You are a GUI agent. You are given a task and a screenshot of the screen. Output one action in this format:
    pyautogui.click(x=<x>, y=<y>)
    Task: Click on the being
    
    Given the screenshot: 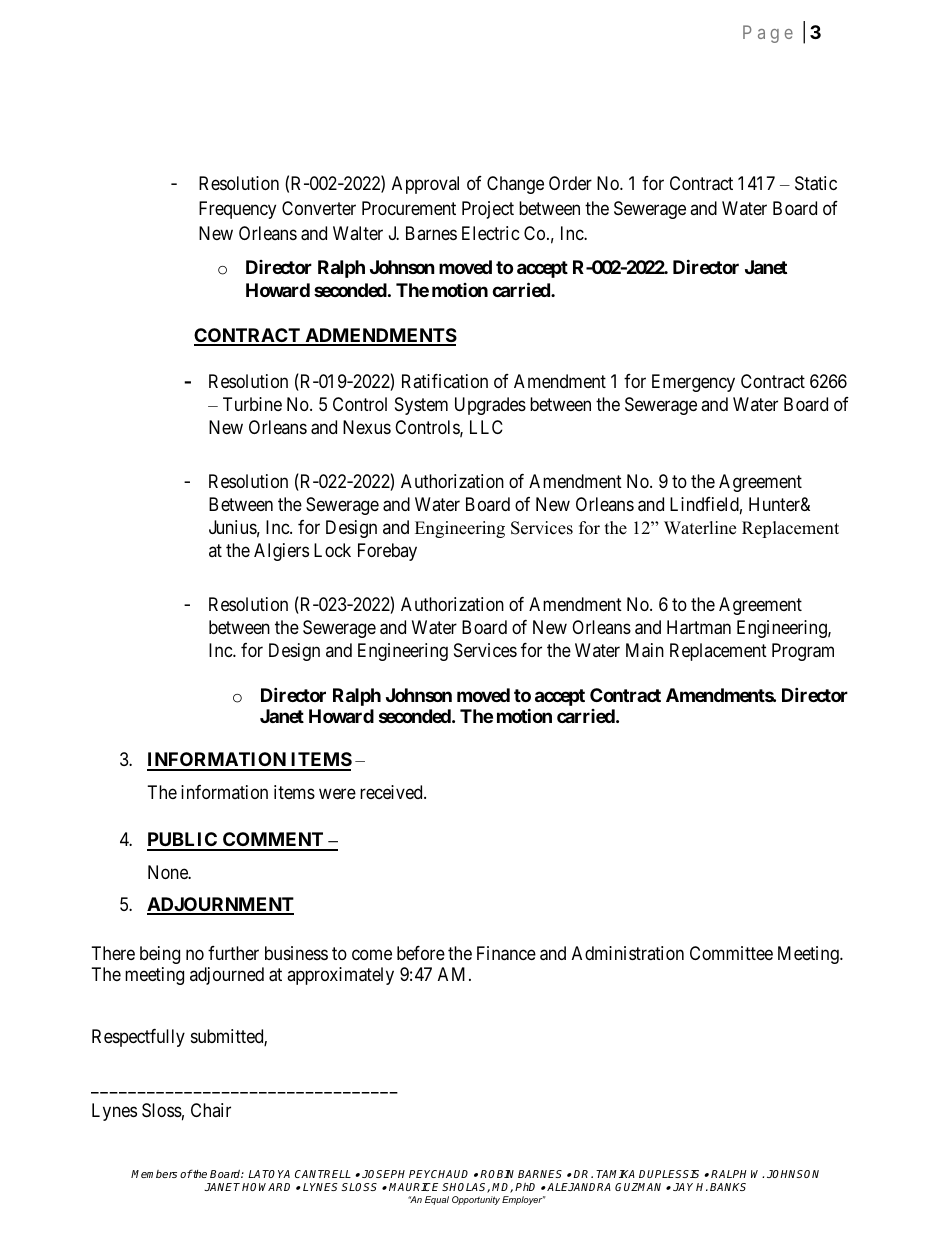 What is the action you would take?
    pyautogui.click(x=160, y=955)
